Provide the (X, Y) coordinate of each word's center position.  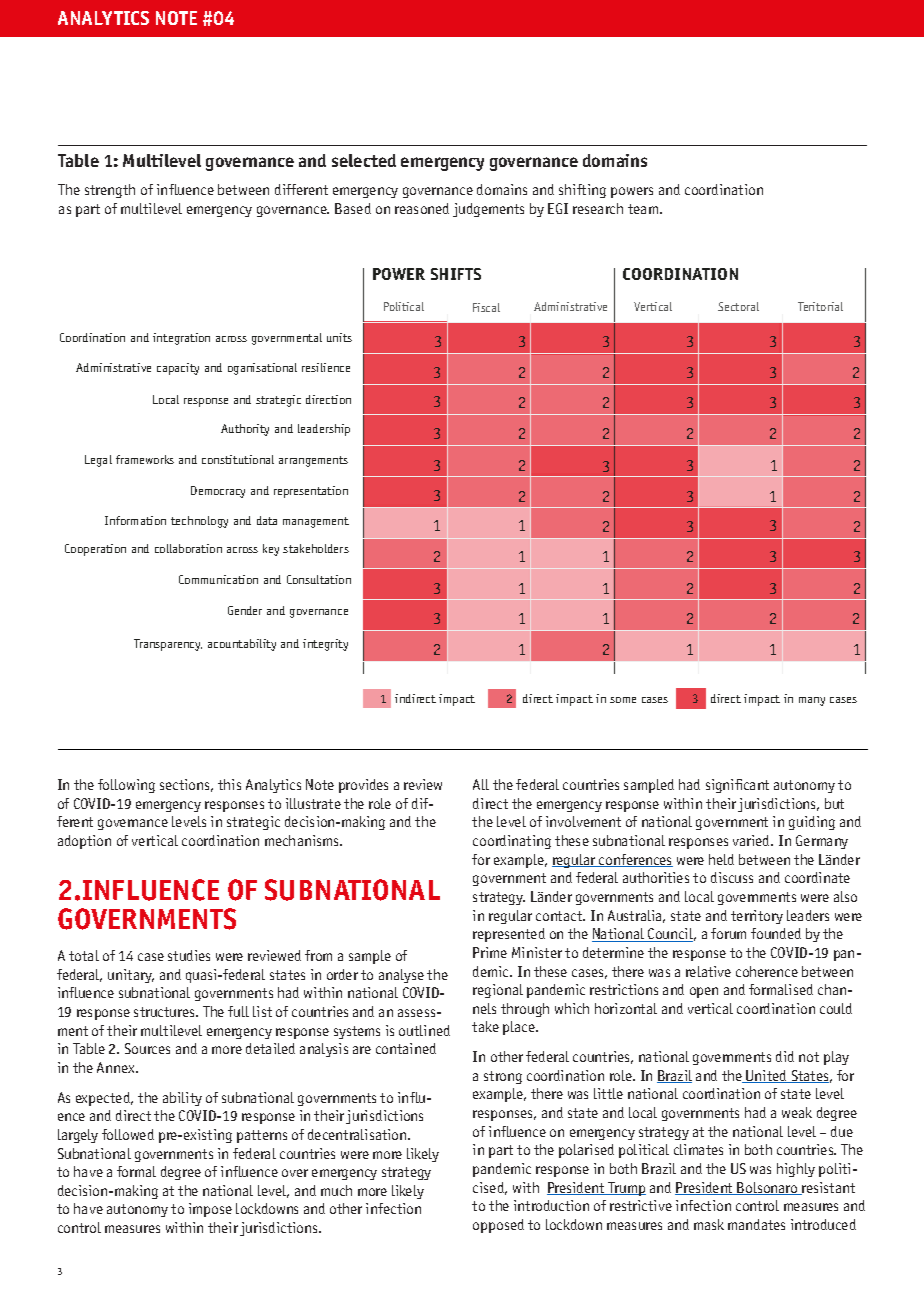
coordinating (512, 842)
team (643, 209)
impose (210, 1210)
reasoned (422, 208)
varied (752, 840)
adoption (84, 842)
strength (110, 191)
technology (199, 522)
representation (311, 492)
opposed (498, 1226)
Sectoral (738, 306)
